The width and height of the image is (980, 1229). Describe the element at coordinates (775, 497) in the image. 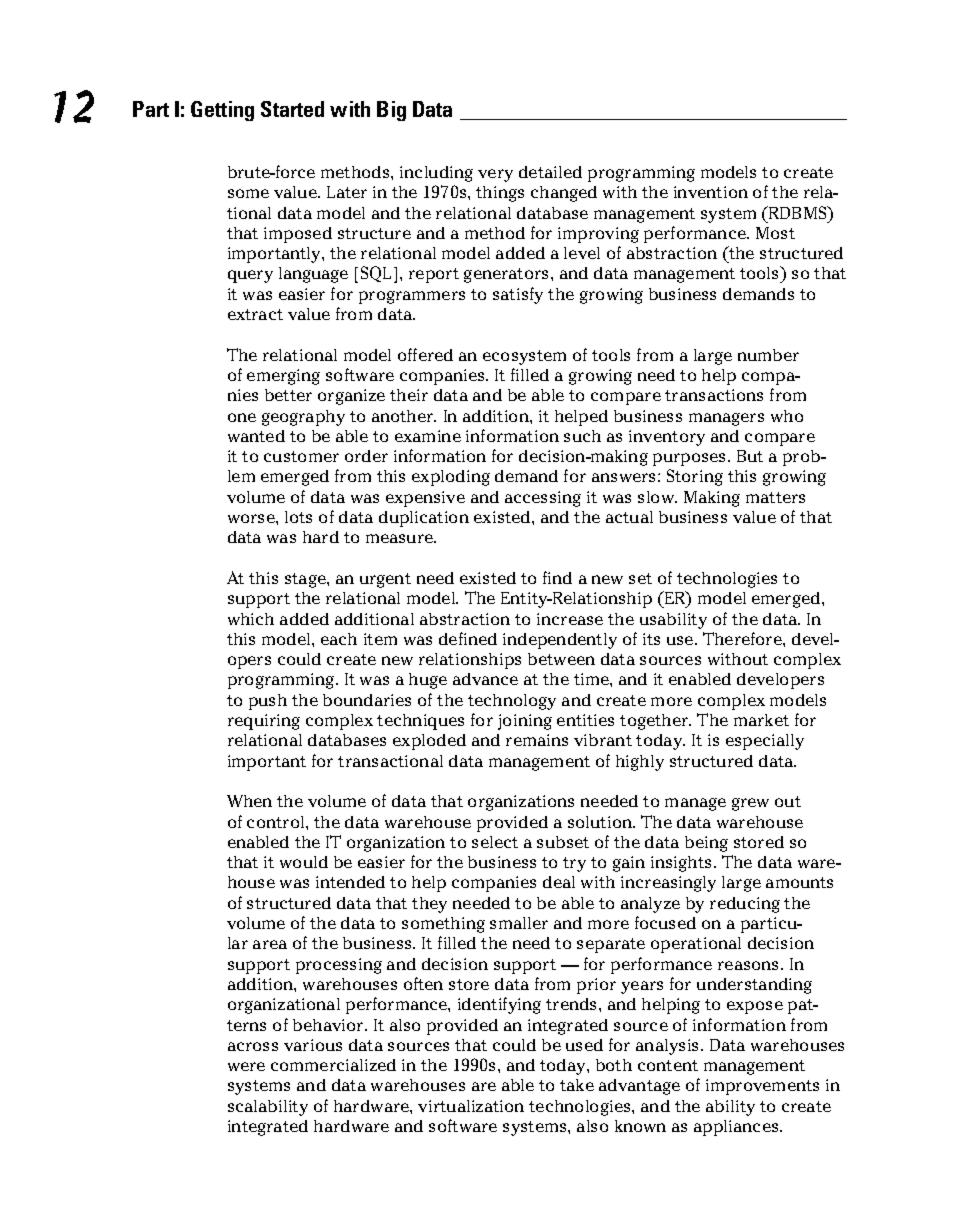

I see `matters` at that location.
